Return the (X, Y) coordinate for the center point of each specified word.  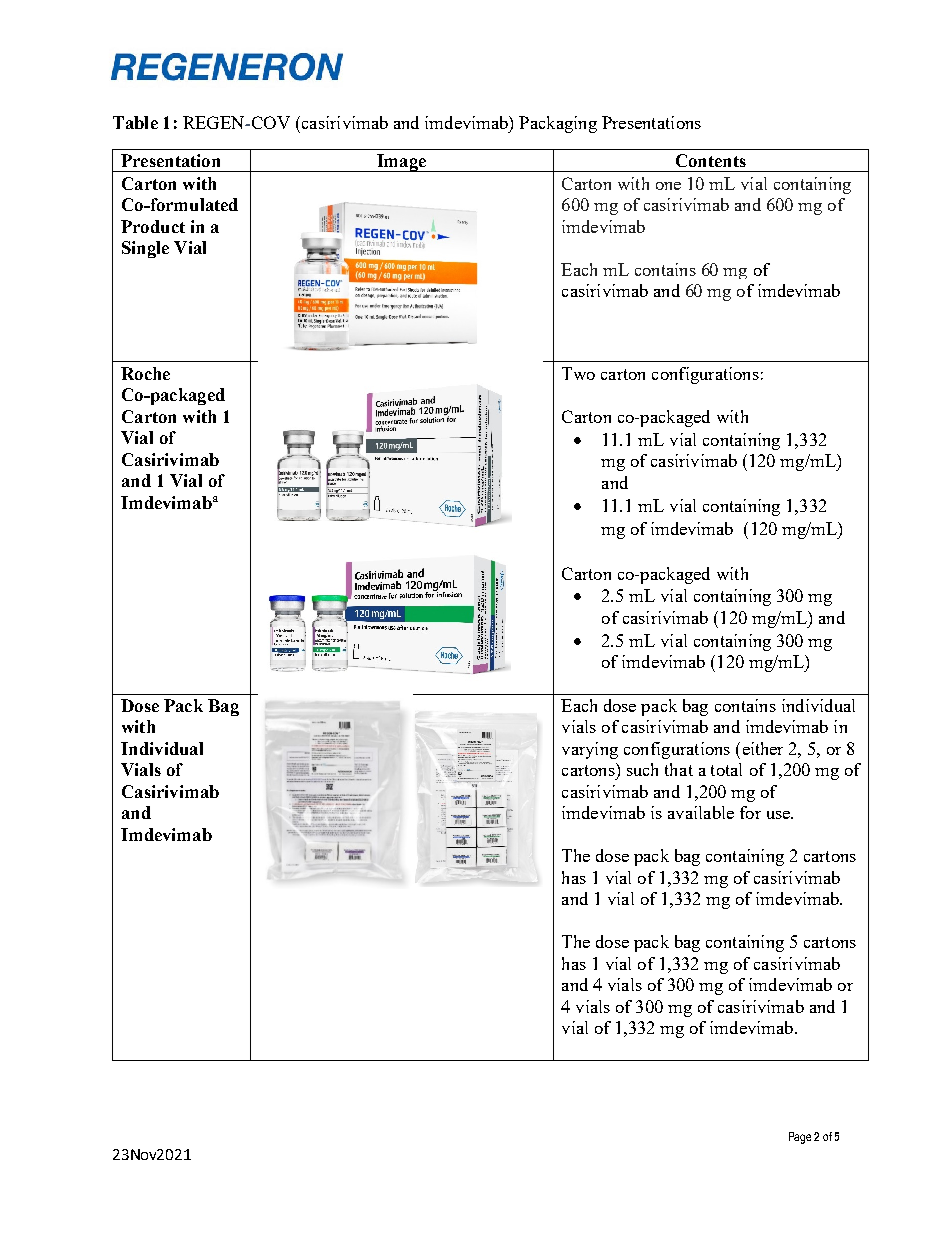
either (763, 748)
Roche (145, 373)
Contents (711, 160)
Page (800, 1138)
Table (135, 122)
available (701, 812)
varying (590, 750)
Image (401, 163)
